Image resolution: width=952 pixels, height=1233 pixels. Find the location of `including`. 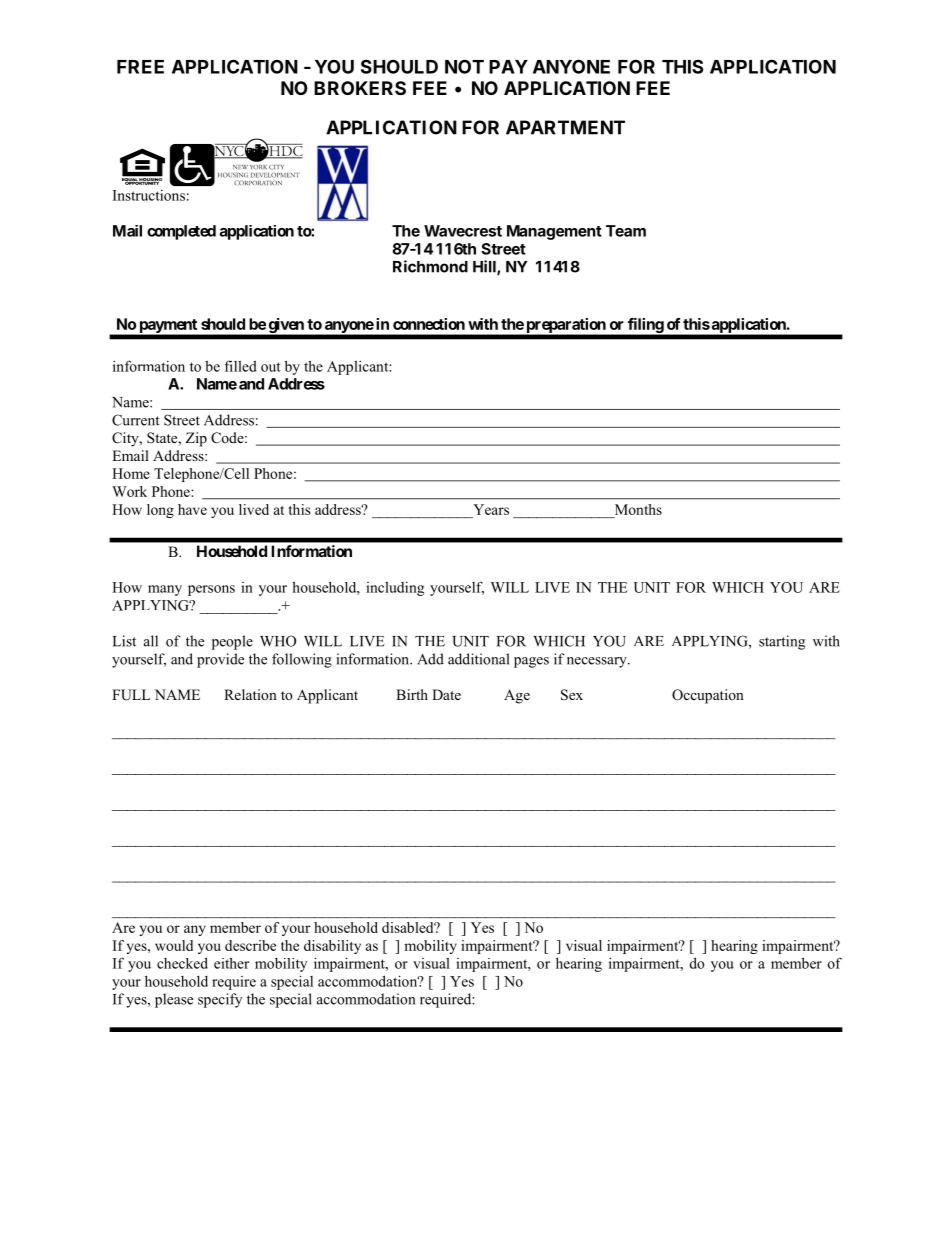

including is located at coordinates (395, 588).
